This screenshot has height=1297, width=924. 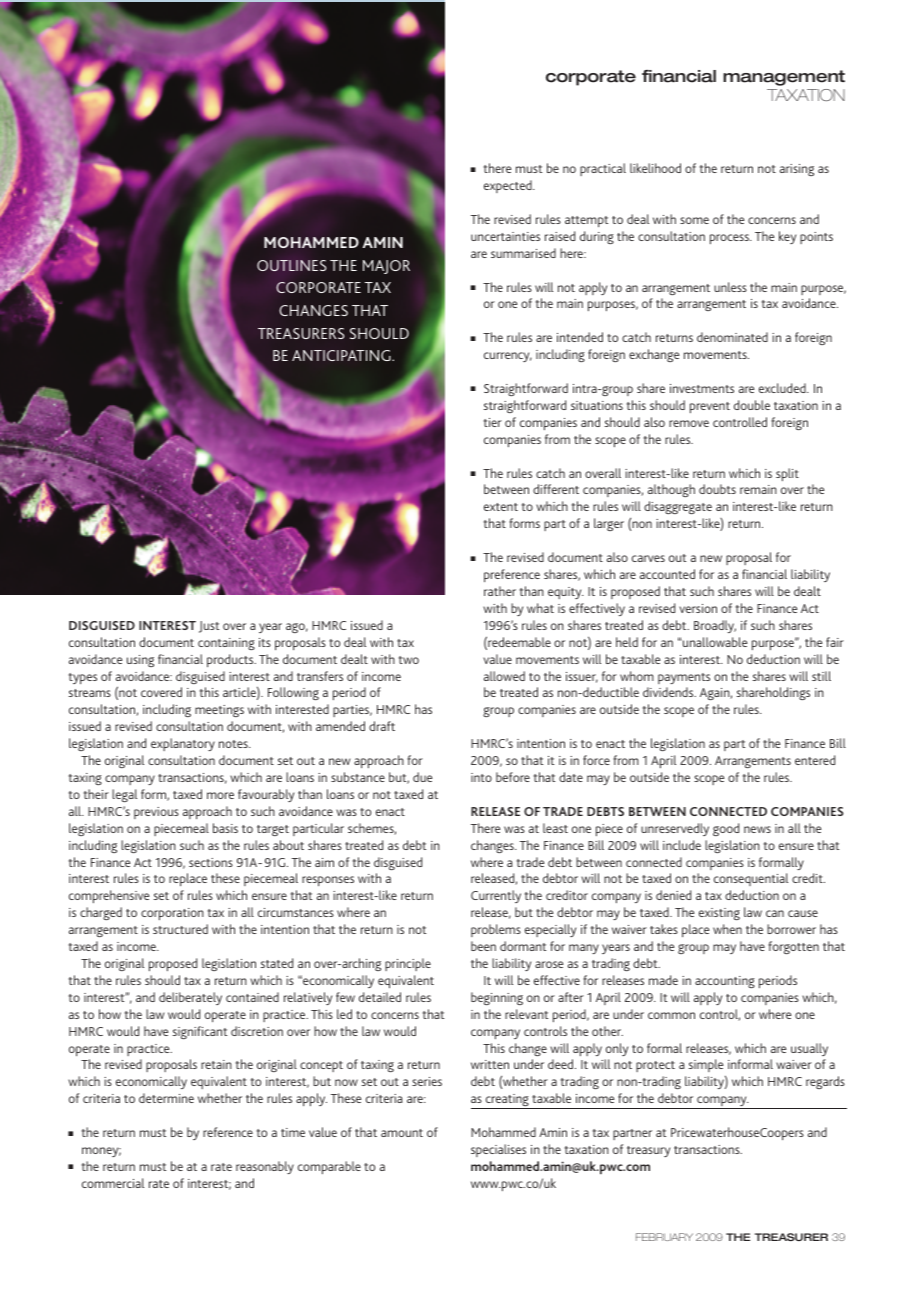 I want to click on OUTLINES, so click(x=291, y=265).
